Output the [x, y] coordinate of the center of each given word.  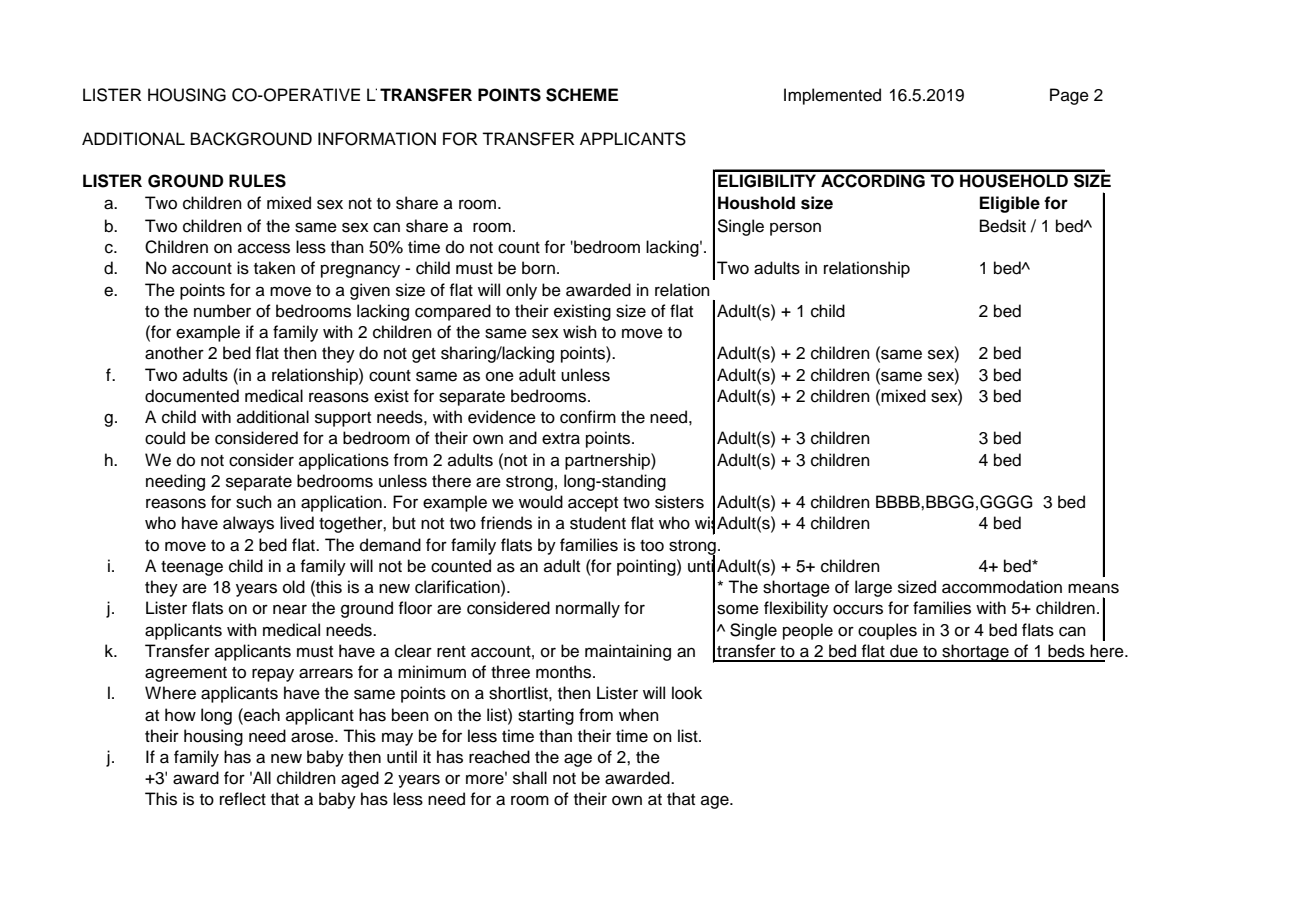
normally [588, 609]
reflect [243, 799]
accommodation [1002, 587]
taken [274, 268]
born [538, 268]
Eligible [1010, 204]
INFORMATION [377, 139]
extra [561, 439]
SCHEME [582, 95]
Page [1069, 96]
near [290, 609]
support [343, 419]
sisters [679, 502]
